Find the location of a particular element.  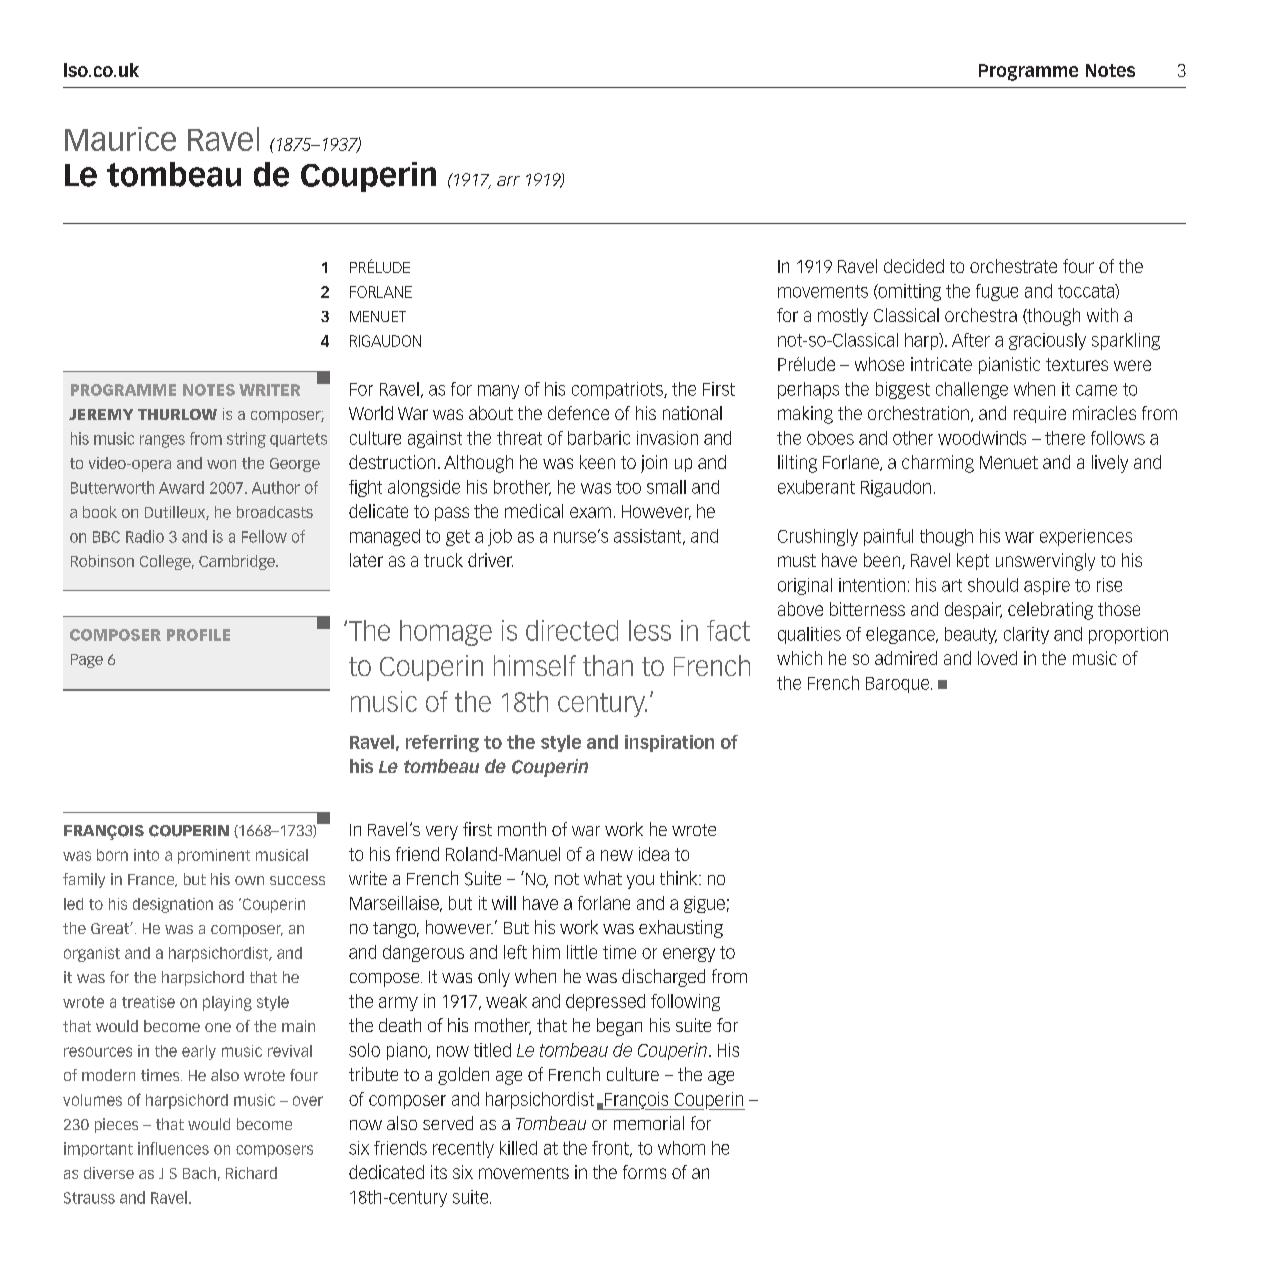

Baroque is located at coordinates (899, 685).
